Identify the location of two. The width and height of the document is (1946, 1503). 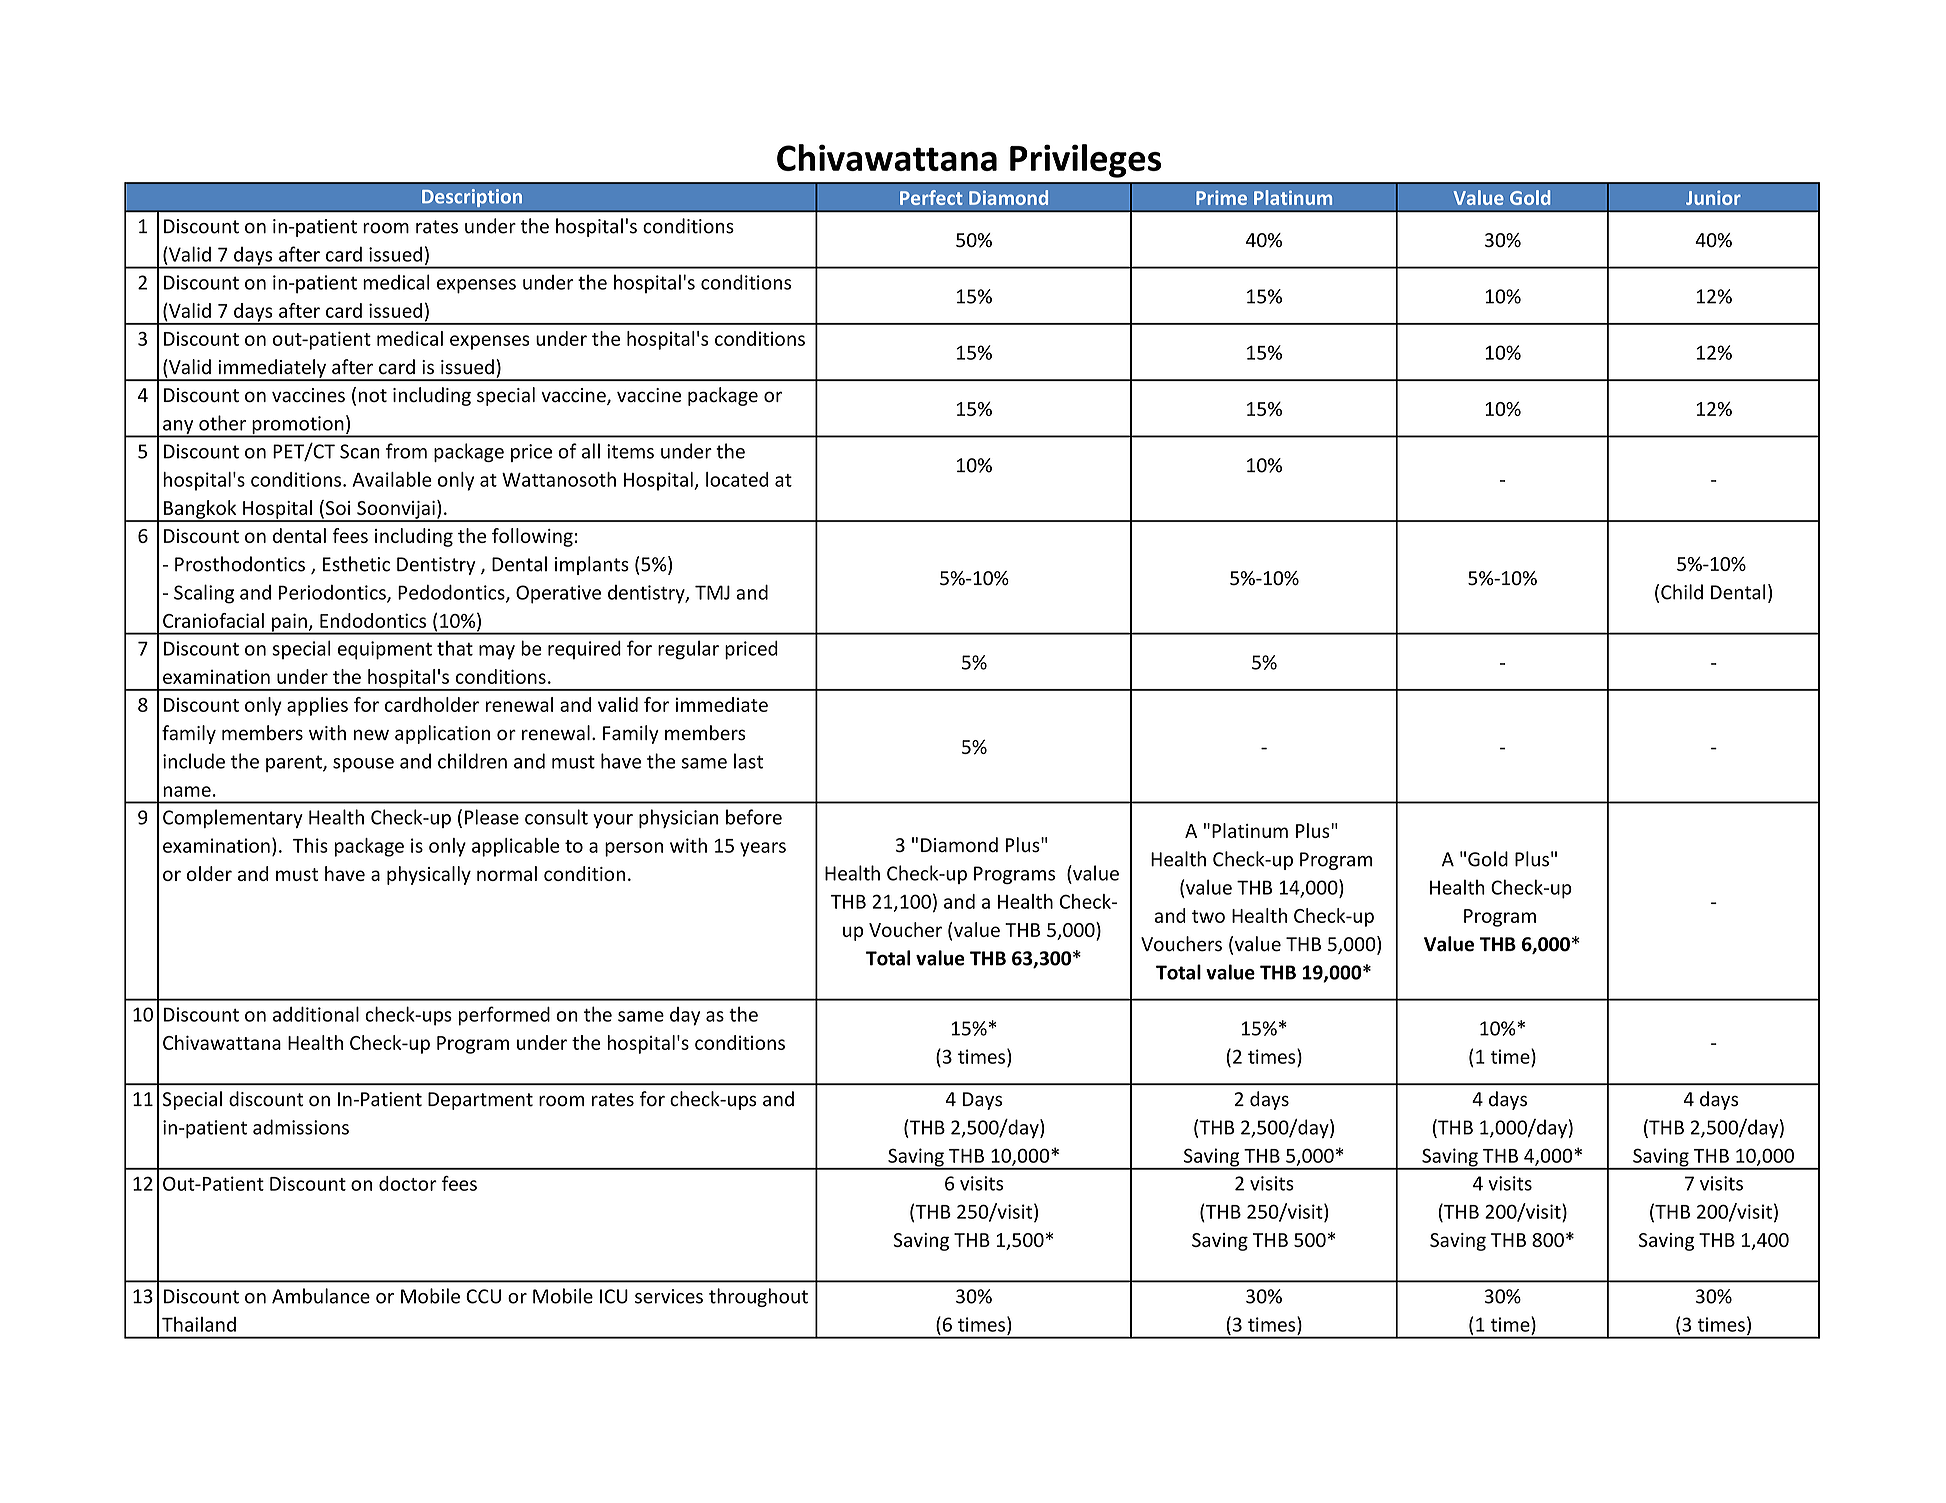
(1208, 916).
